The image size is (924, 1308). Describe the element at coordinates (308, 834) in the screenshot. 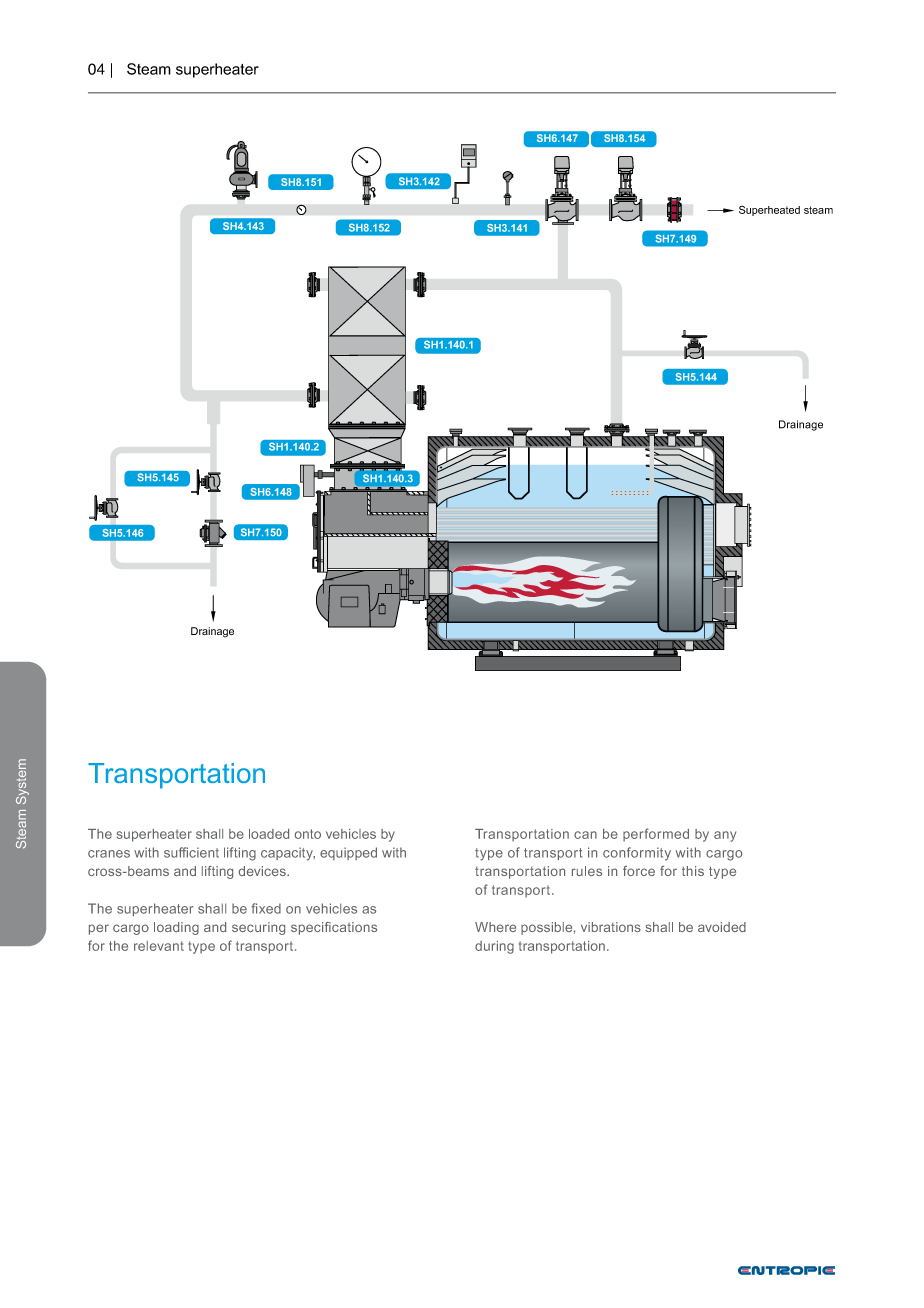

I see `onto` at that location.
